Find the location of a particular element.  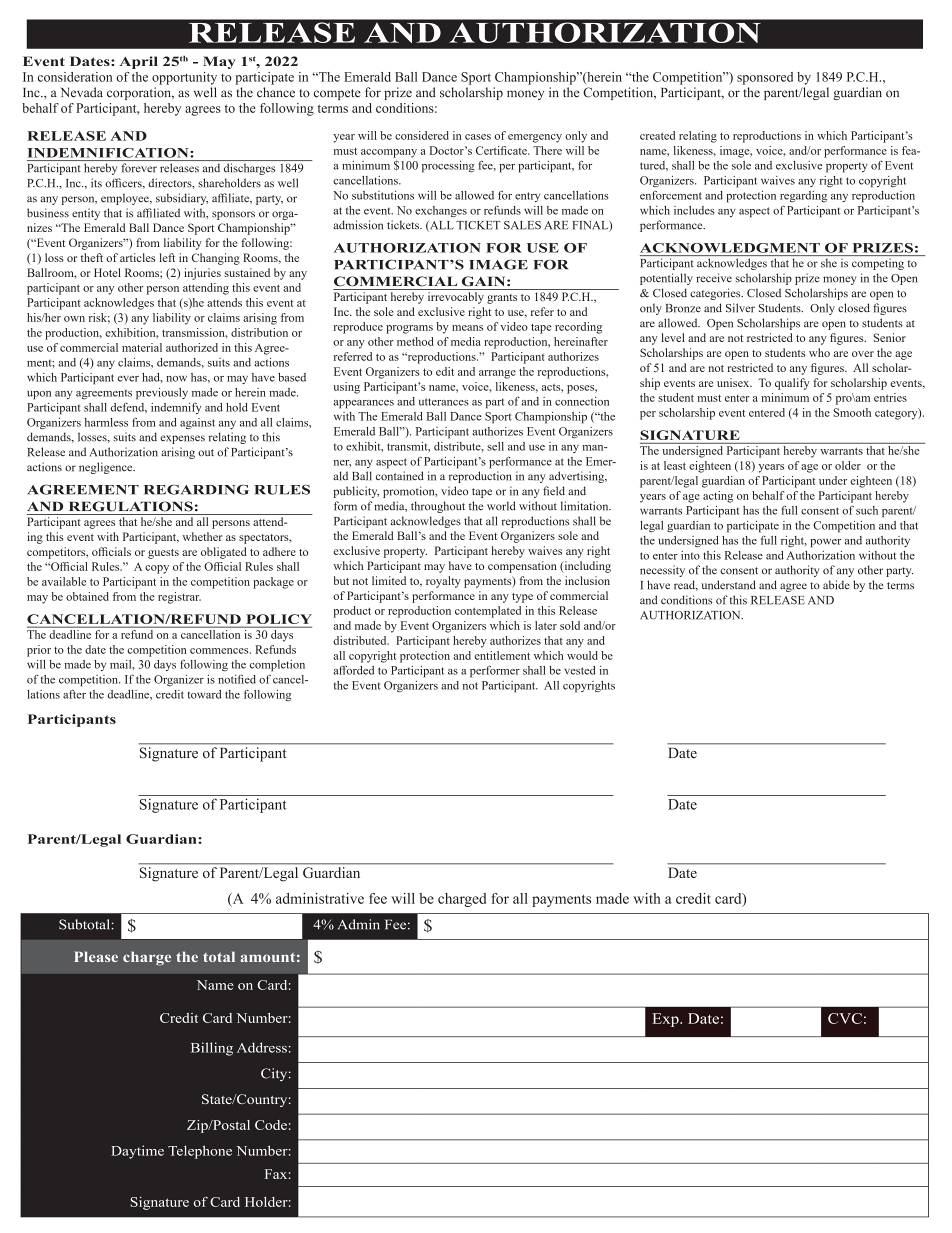

sell is located at coordinates (495, 446).
